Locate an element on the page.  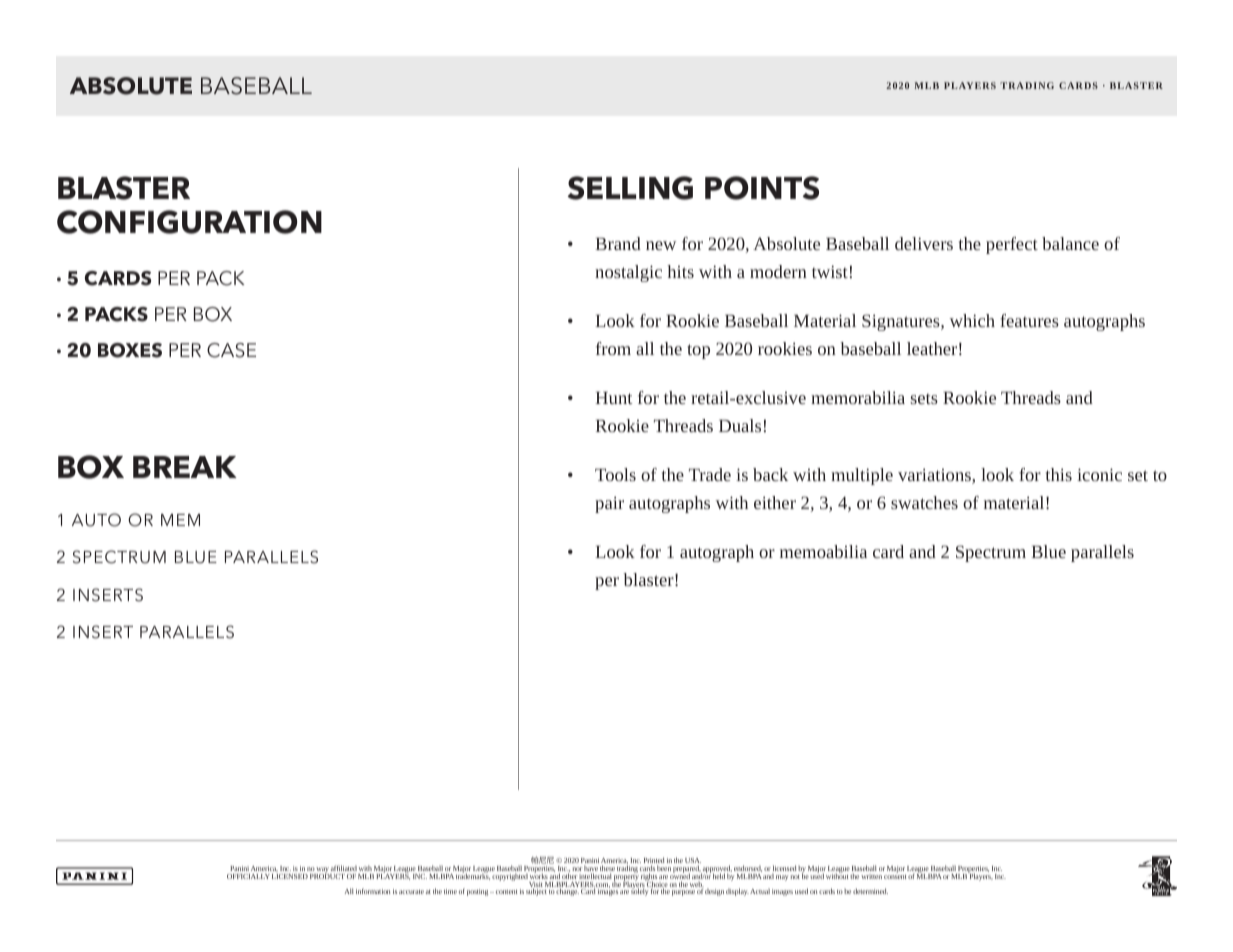
BREAK is located at coordinates (185, 467).
